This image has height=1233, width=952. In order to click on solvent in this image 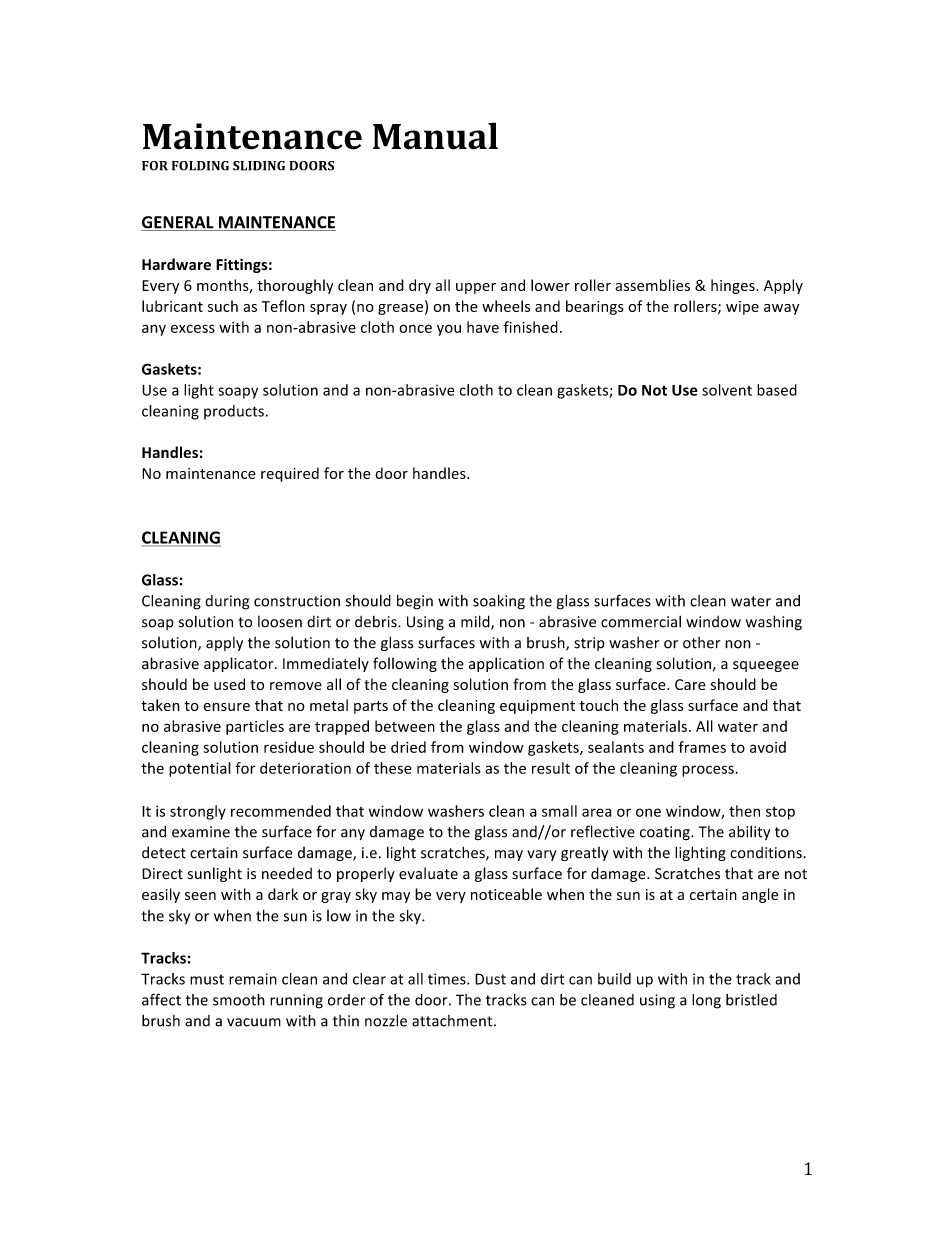, I will do `click(727, 390)`.
